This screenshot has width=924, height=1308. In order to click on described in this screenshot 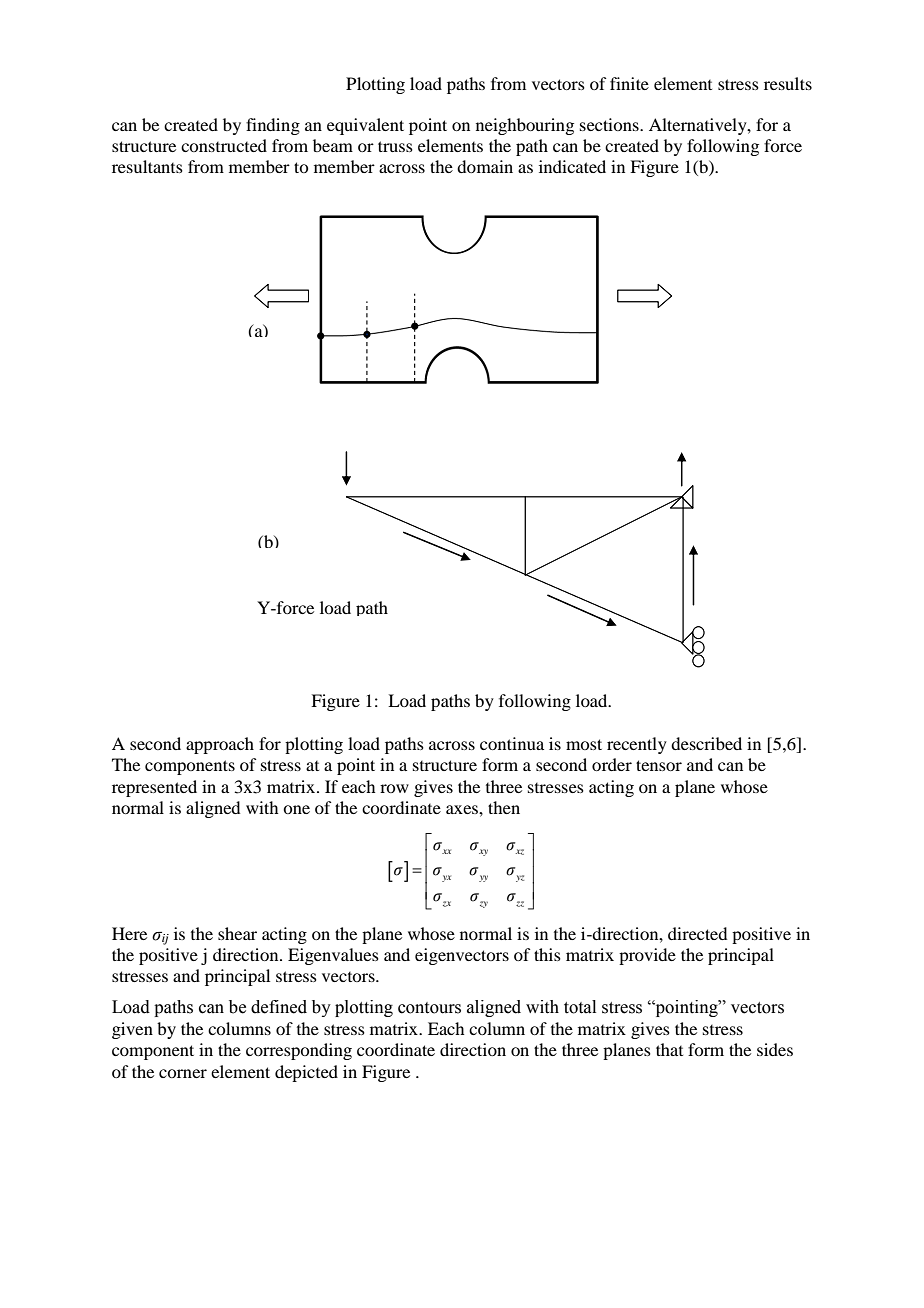, I will do `click(706, 743)`.
